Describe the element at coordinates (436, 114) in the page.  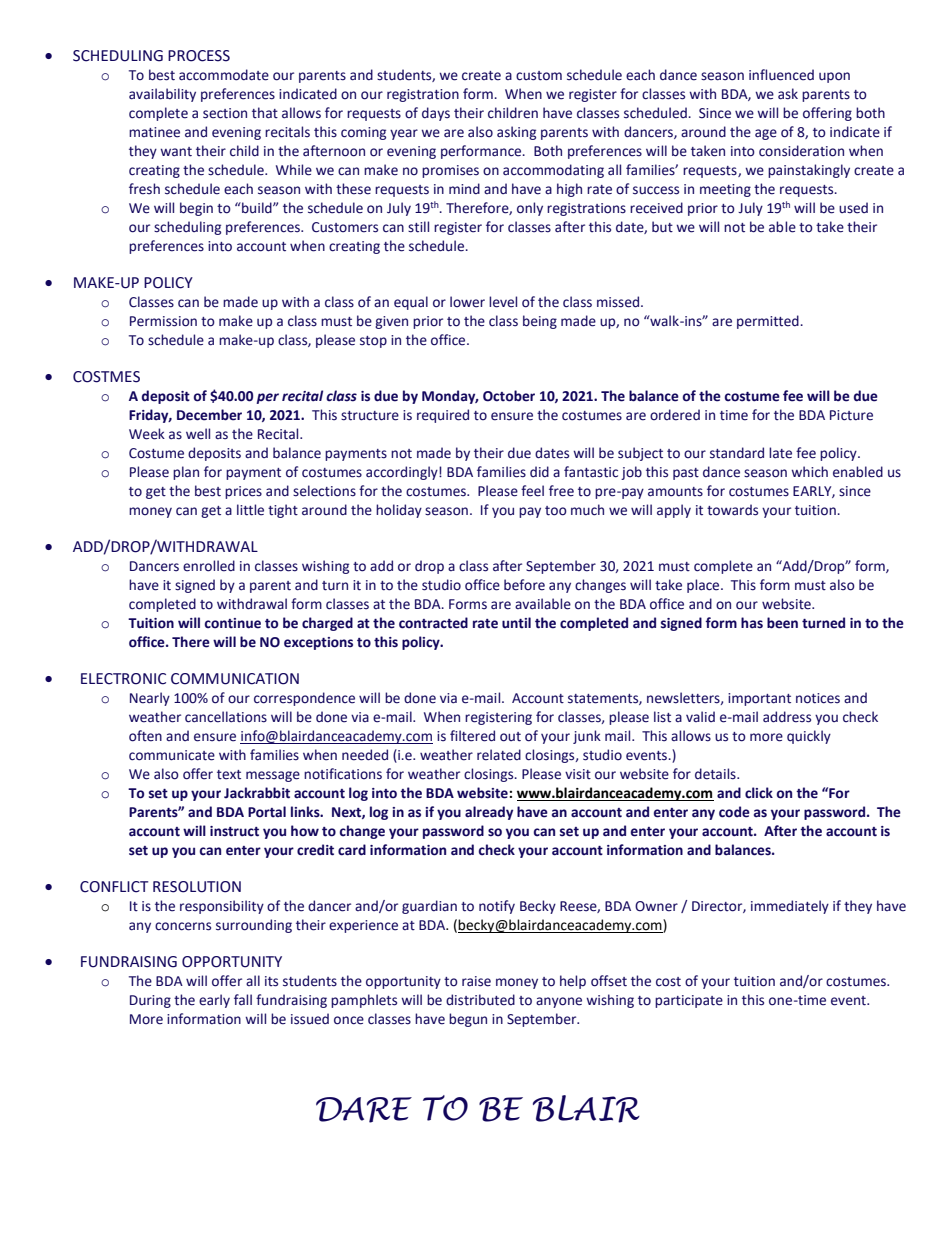
I see `days` at that location.
